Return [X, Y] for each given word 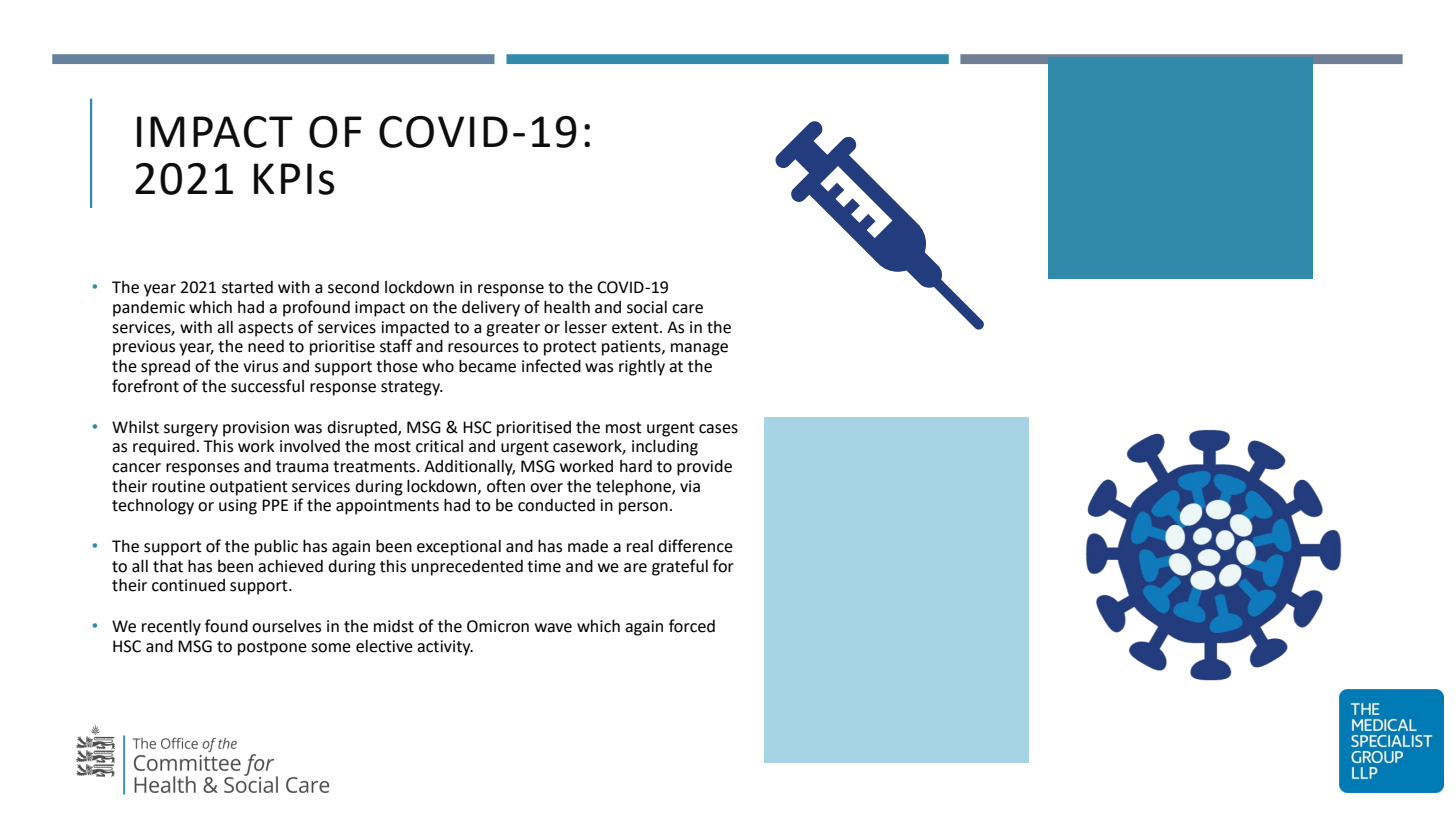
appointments [387, 507]
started [247, 287]
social [647, 307]
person [643, 508]
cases [718, 429]
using [238, 507]
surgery [191, 430]
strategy [412, 388]
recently [171, 627]
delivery [491, 309]
